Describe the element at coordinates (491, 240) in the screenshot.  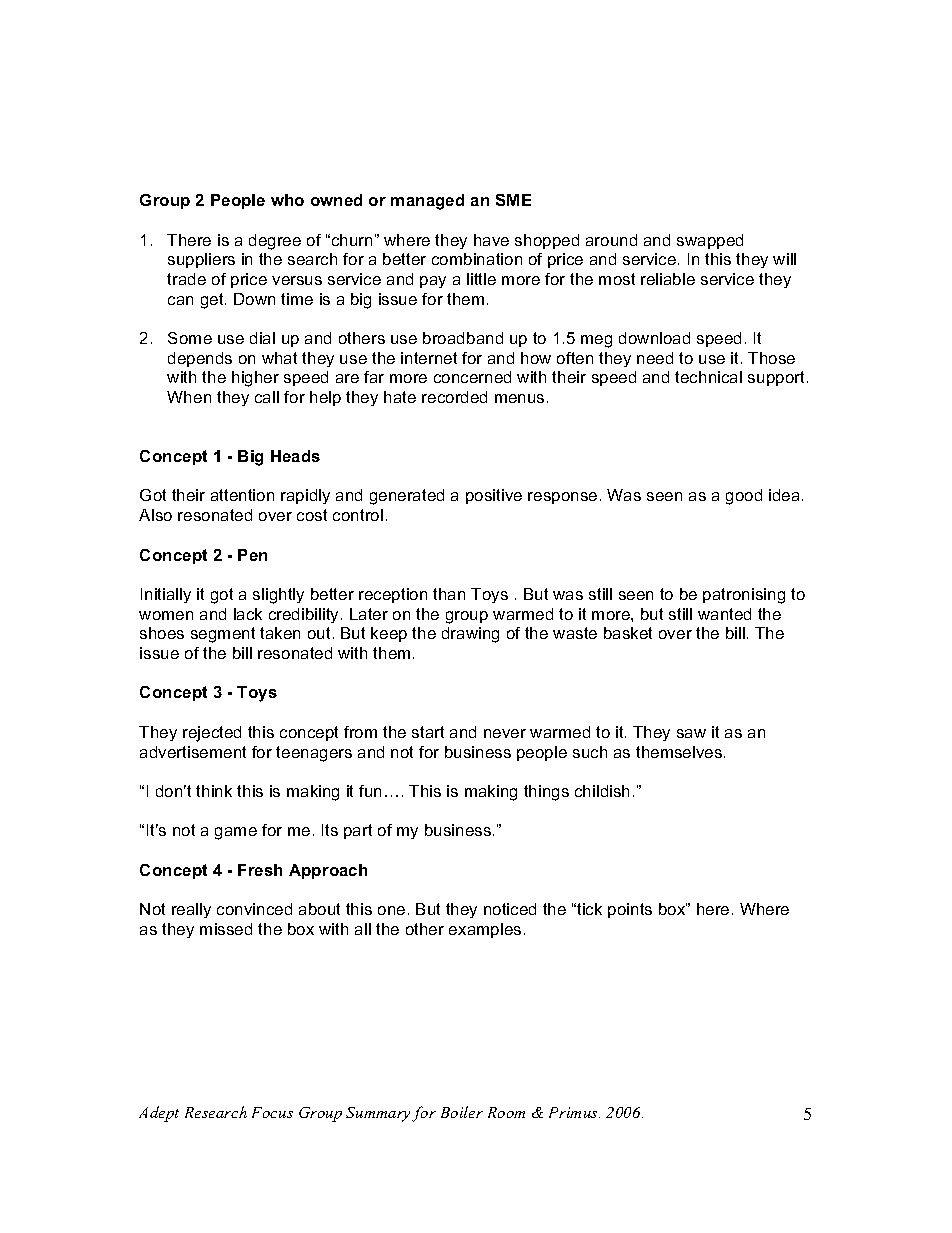
I see `have` at that location.
